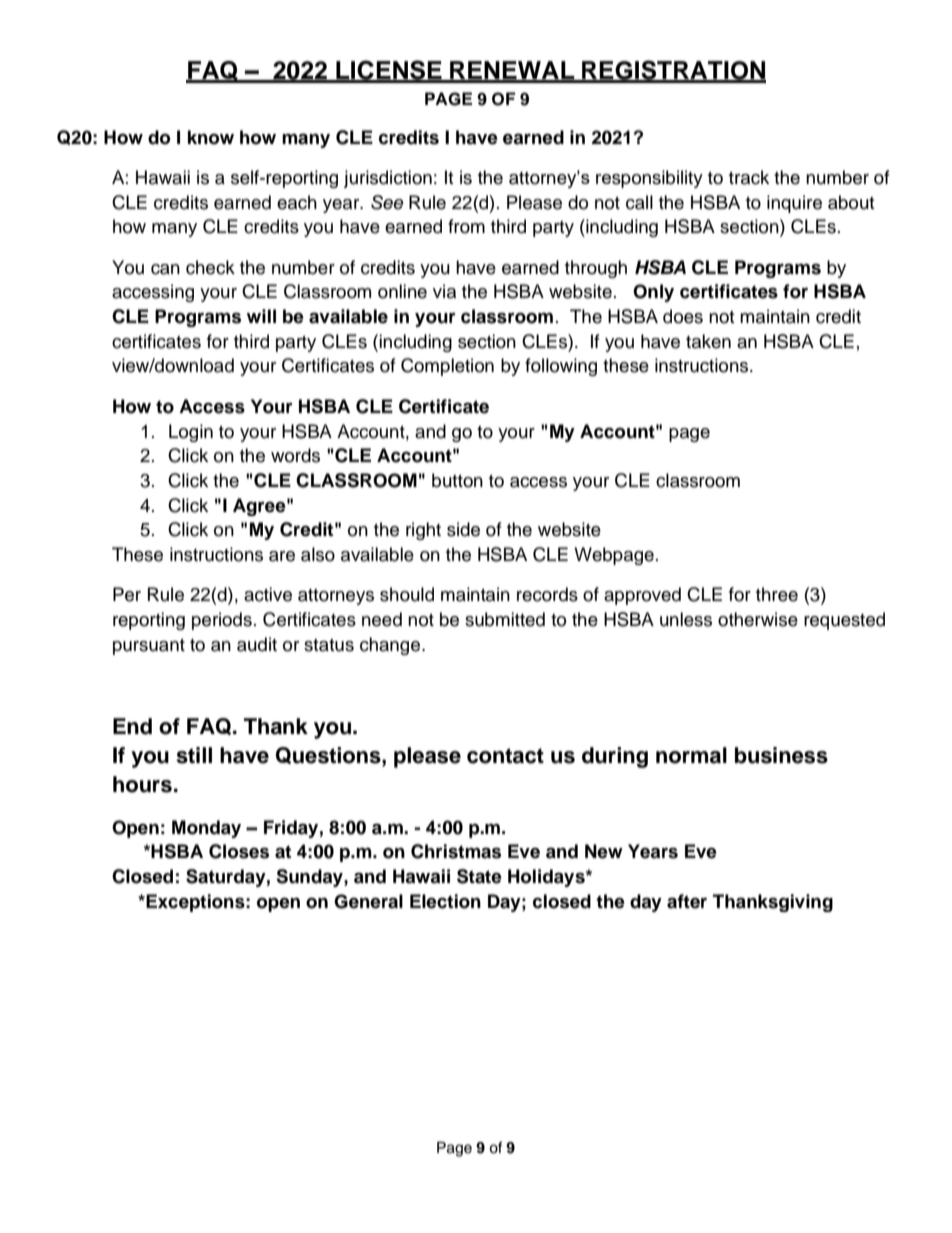 This screenshot has width=952, height=1233. I want to click on Closes, so click(239, 851).
